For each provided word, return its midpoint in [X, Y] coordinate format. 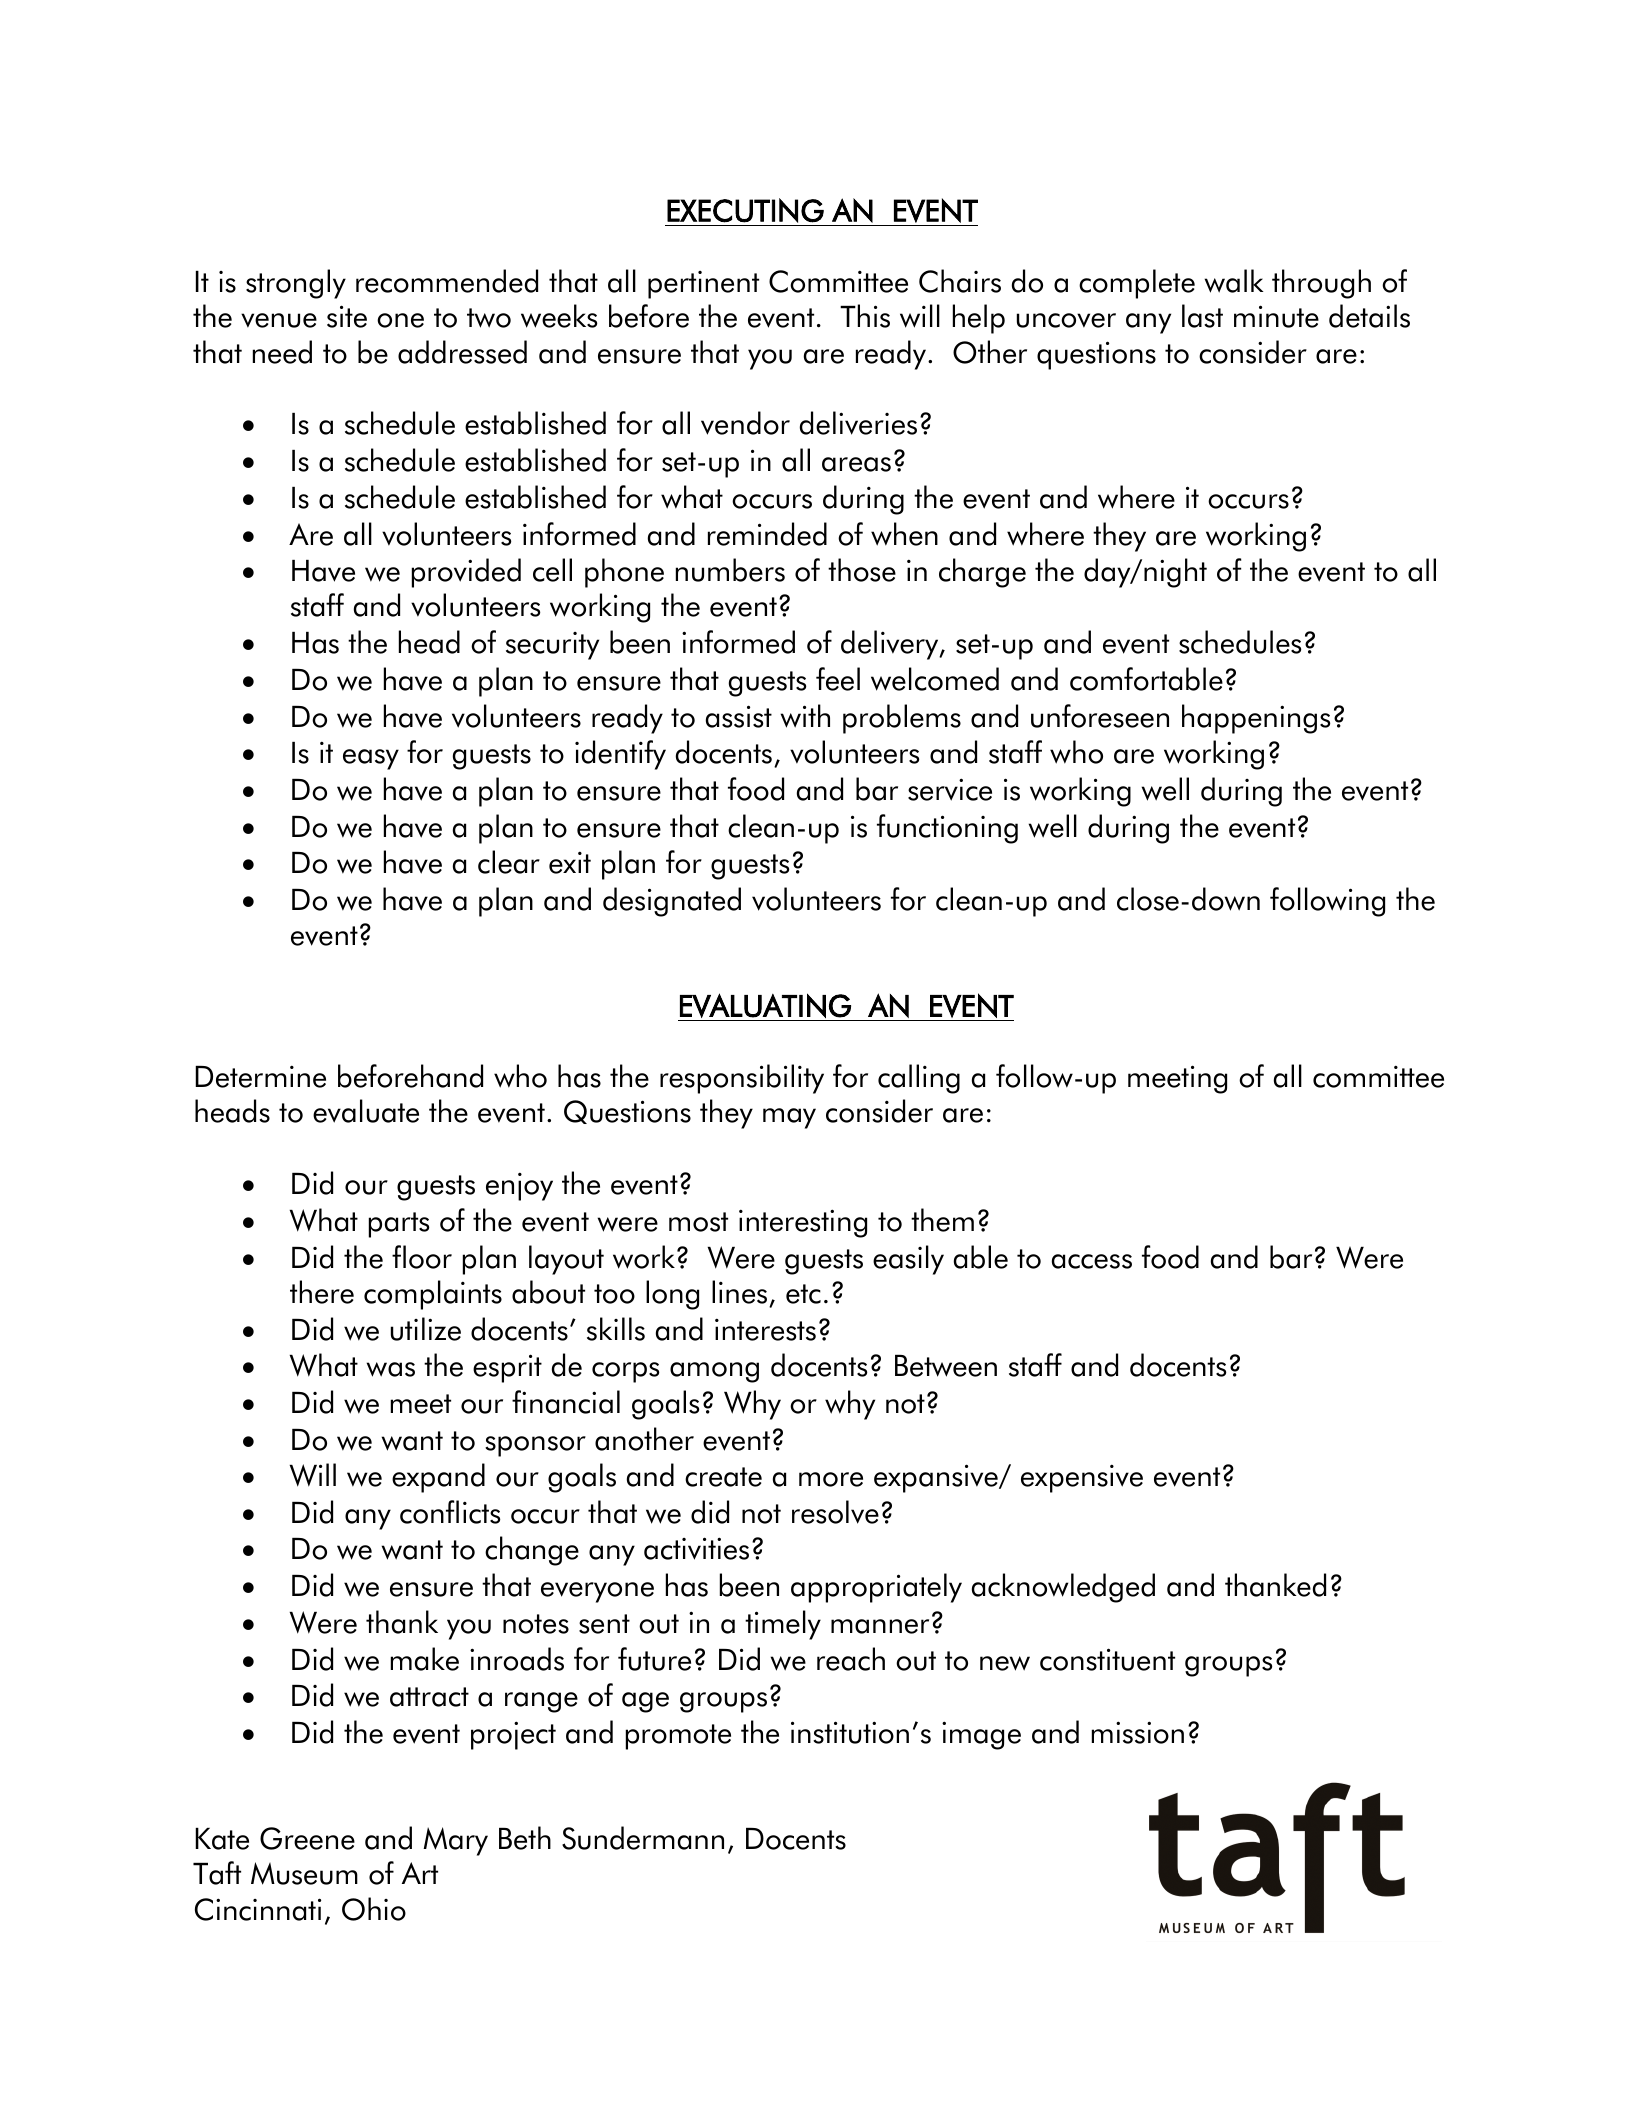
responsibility [742, 1079]
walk [1234, 281]
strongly [296, 284]
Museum [304, 1873]
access [1092, 1261]
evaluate [366, 1111]
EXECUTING [745, 210]
